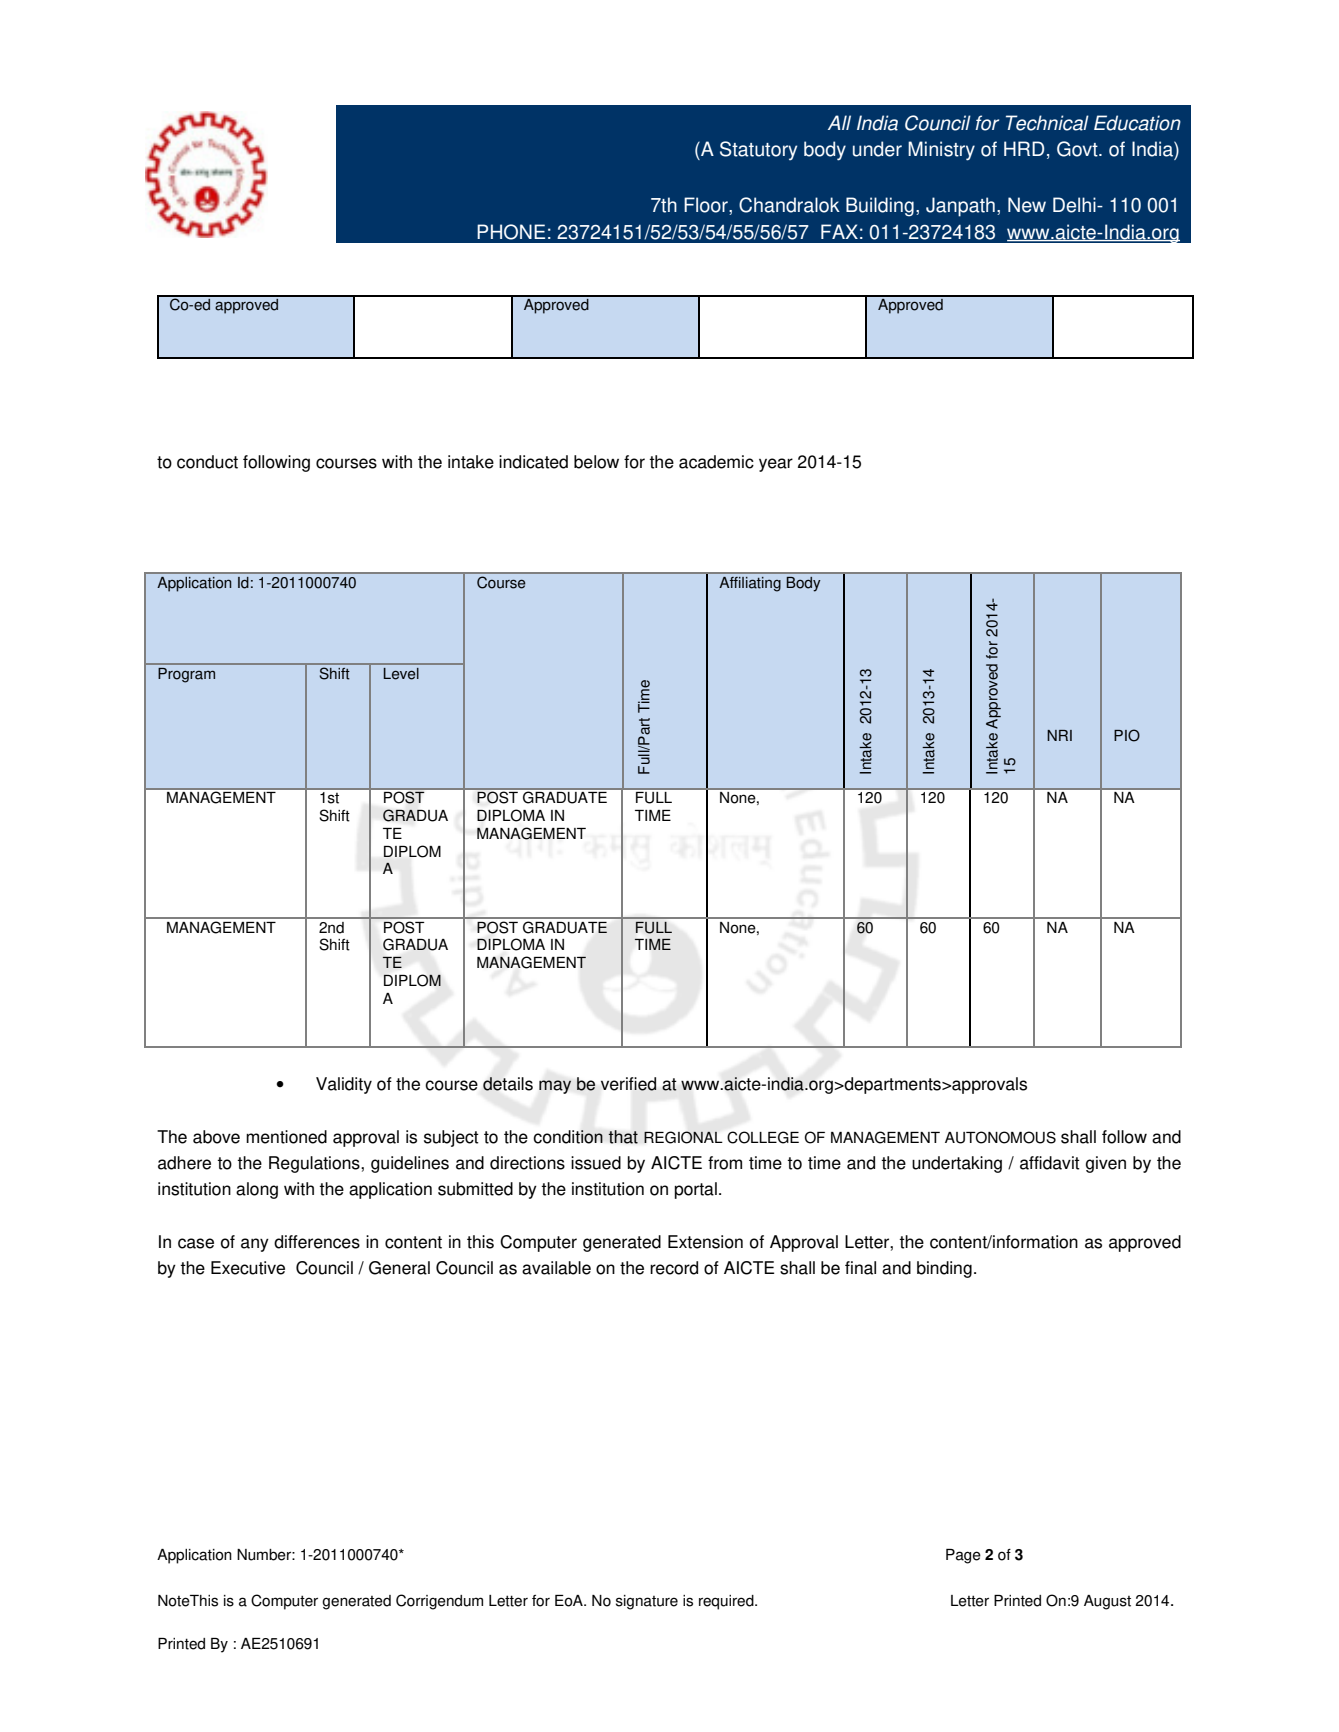 The image size is (1339, 1732). I want to click on required, so click(727, 1602).
